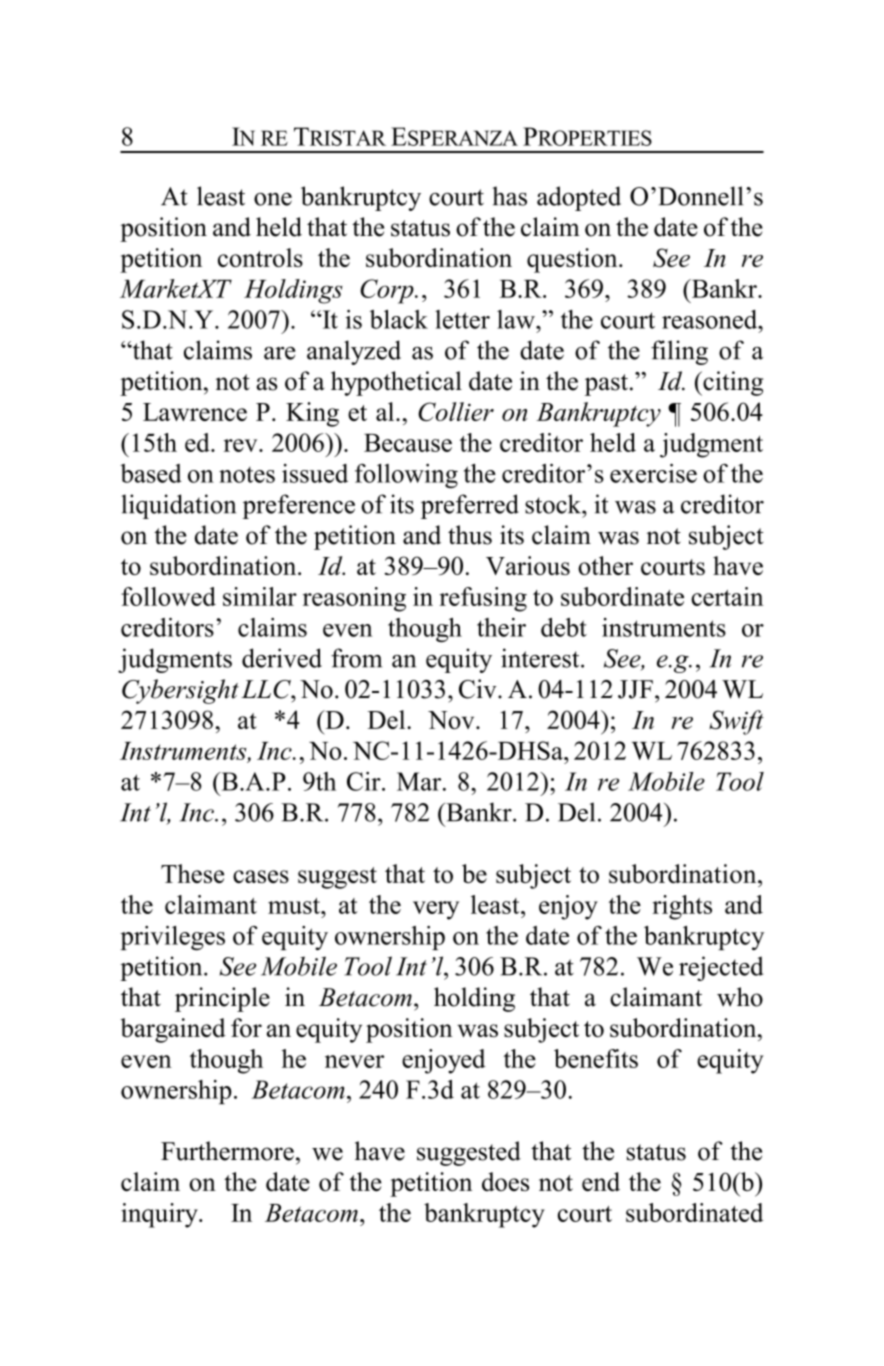 This page has width=884, height=1366. What do you see at coordinates (260, 257) in the page?
I see `controls` at bounding box center [260, 257].
